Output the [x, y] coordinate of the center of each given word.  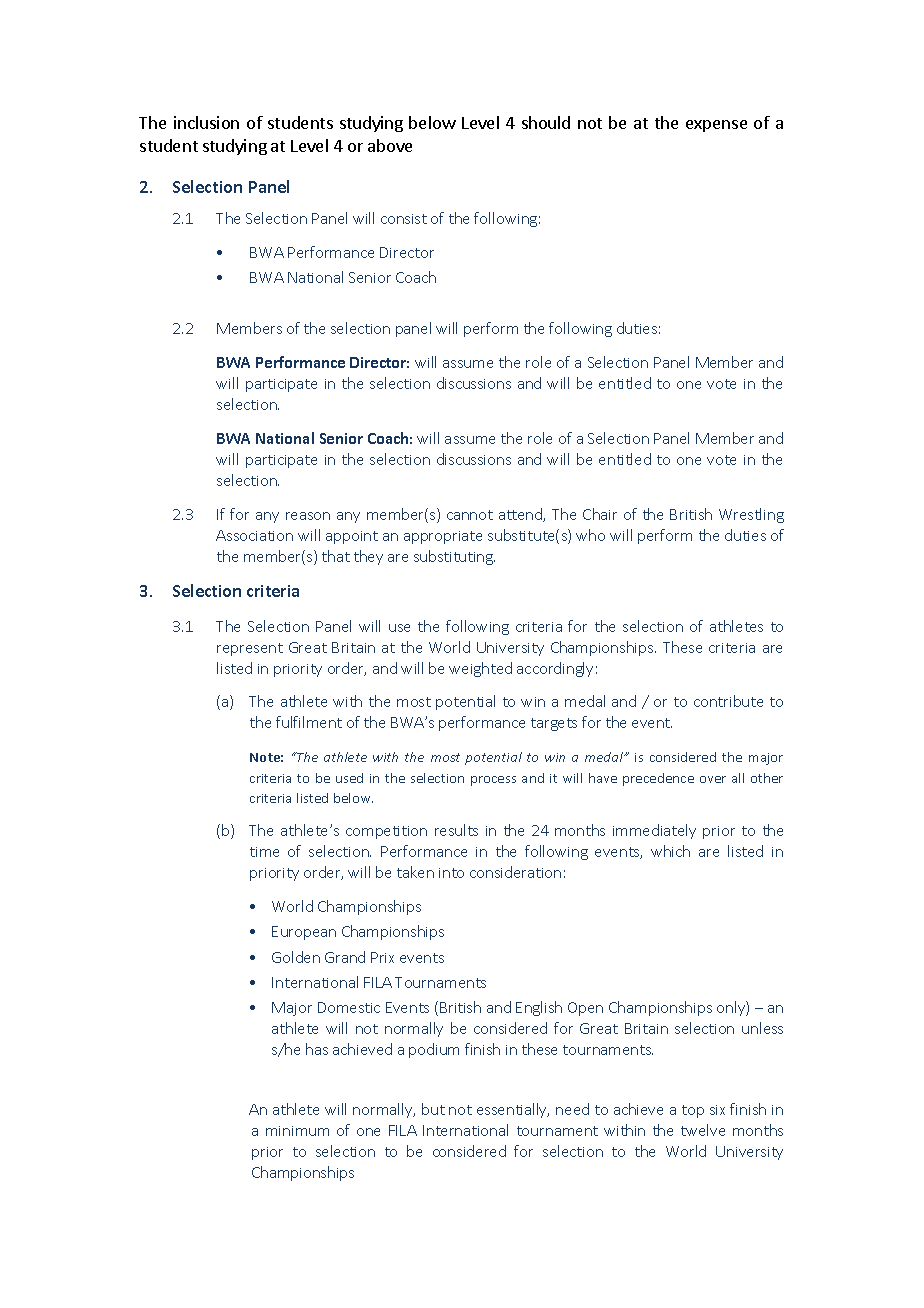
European [304, 933]
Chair [600, 514]
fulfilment [309, 722]
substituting [454, 557]
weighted [480, 669]
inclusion [206, 122]
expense [716, 126]
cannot [470, 515]
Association [254, 535]
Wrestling [751, 515]
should [546, 122]
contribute [728, 701]
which [670, 851]
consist [404, 219]
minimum [297, 1131]
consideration [515, 872]
